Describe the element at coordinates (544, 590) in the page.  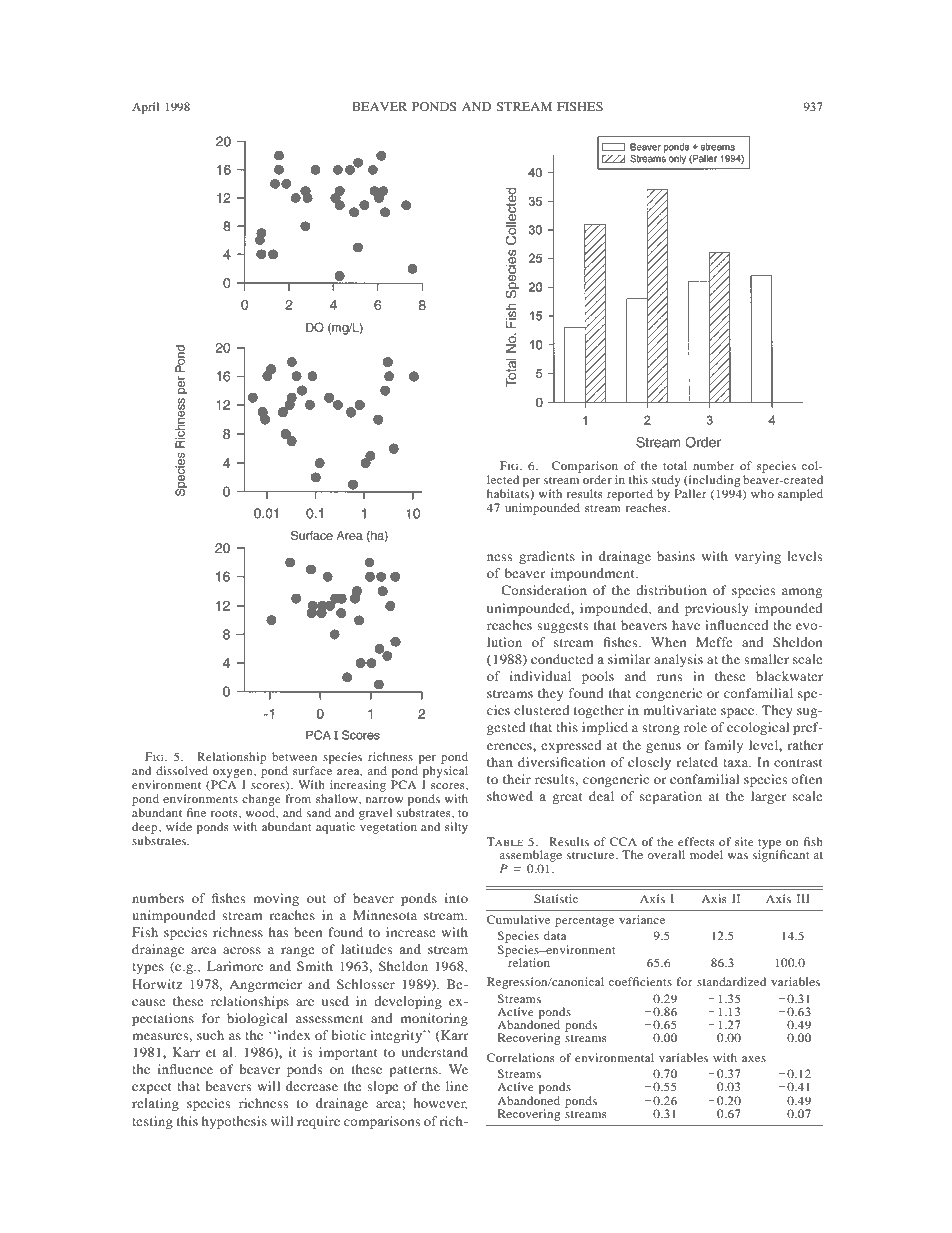
I see `Consideration` at that location.
